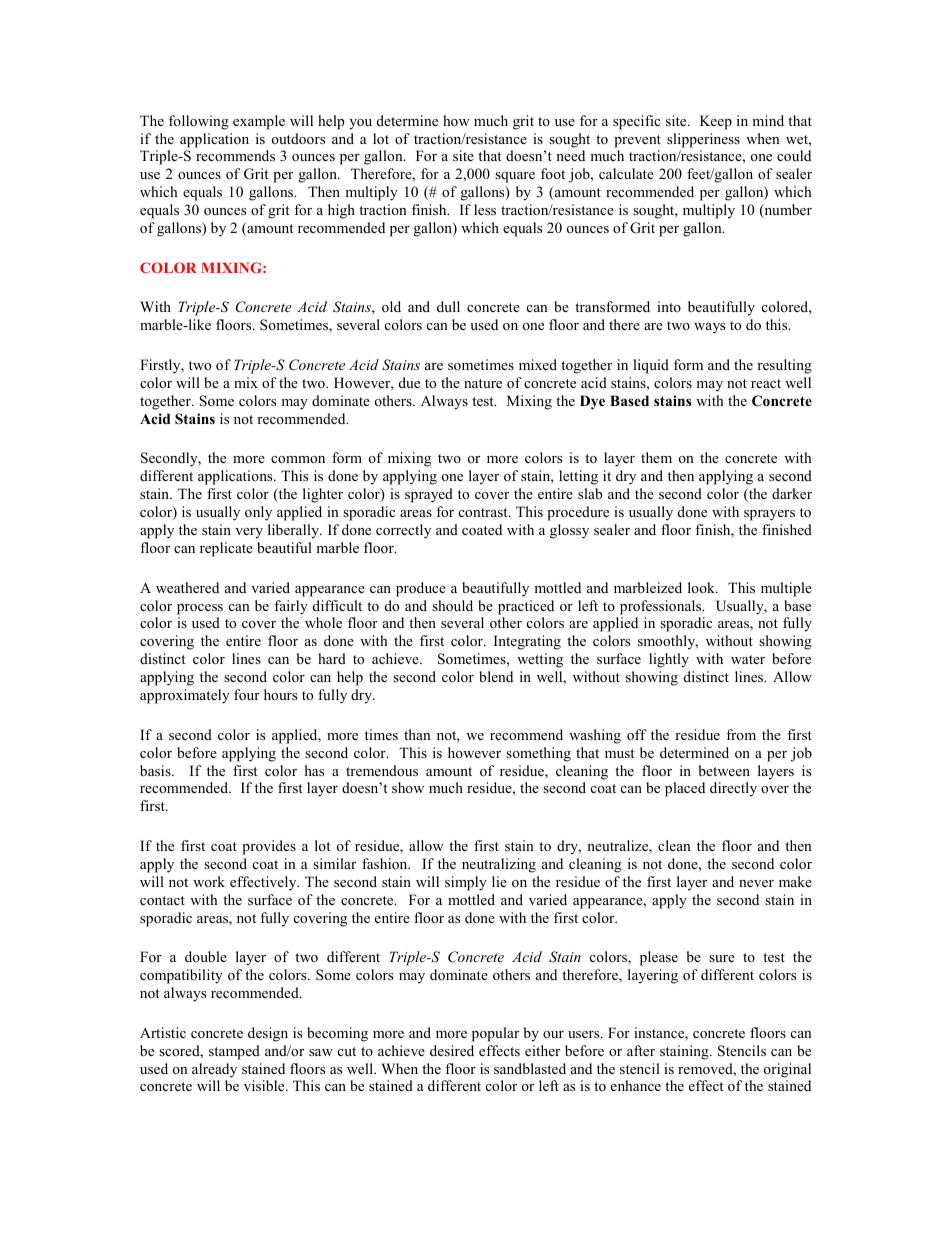 The width and height of the document is (952, 1233). What do you see at coordinates (259, 122) in the document?
I see `example` at bounding box center [259, 122].
